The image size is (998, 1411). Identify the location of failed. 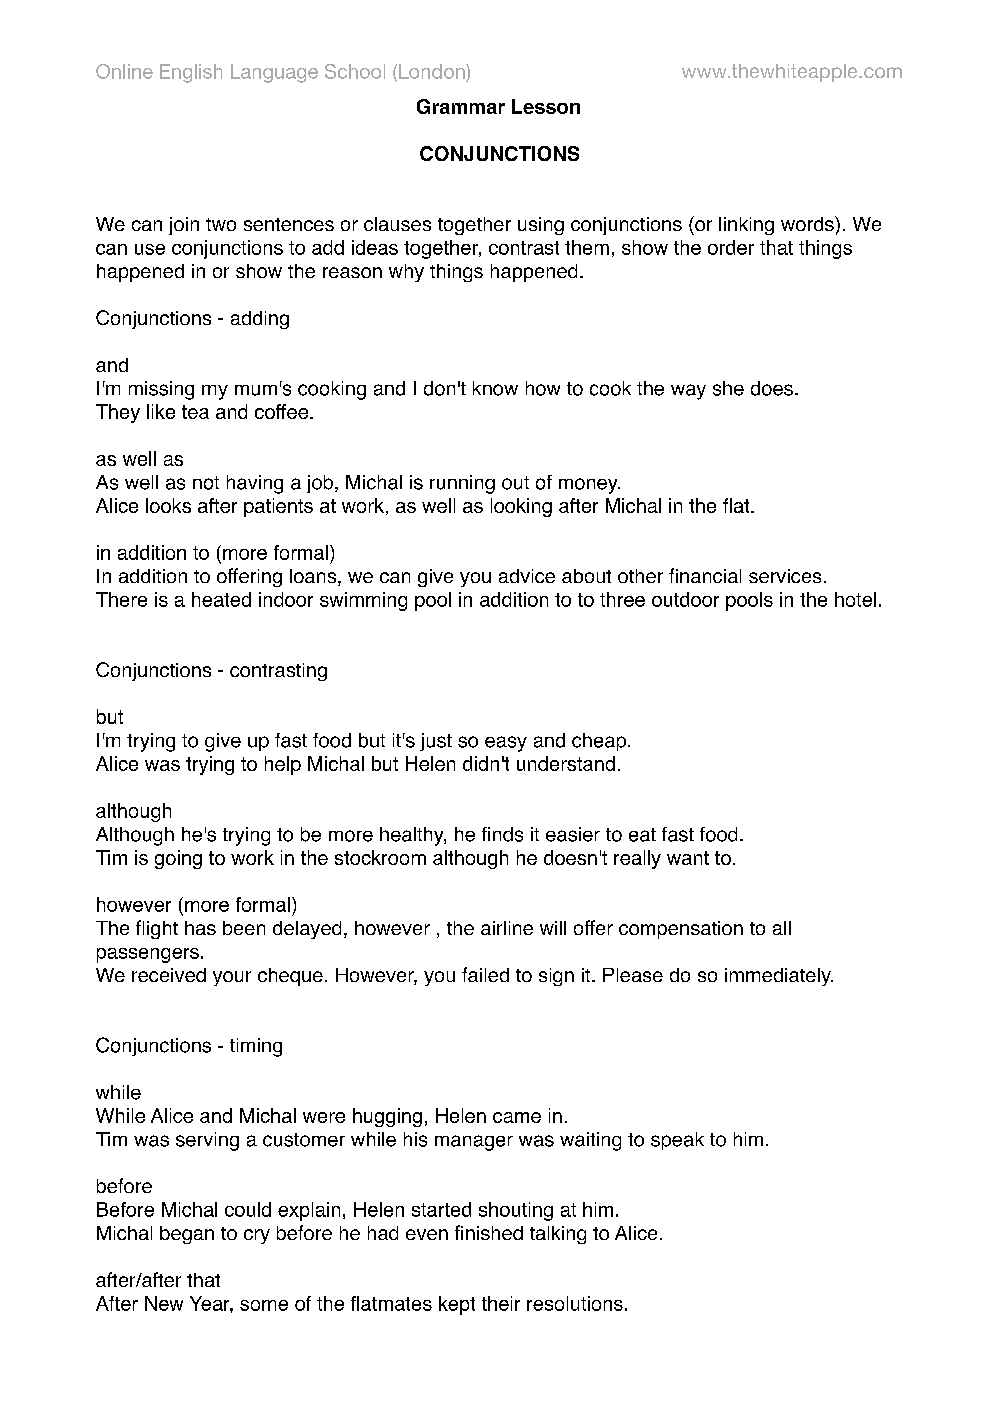
(485, 974).
